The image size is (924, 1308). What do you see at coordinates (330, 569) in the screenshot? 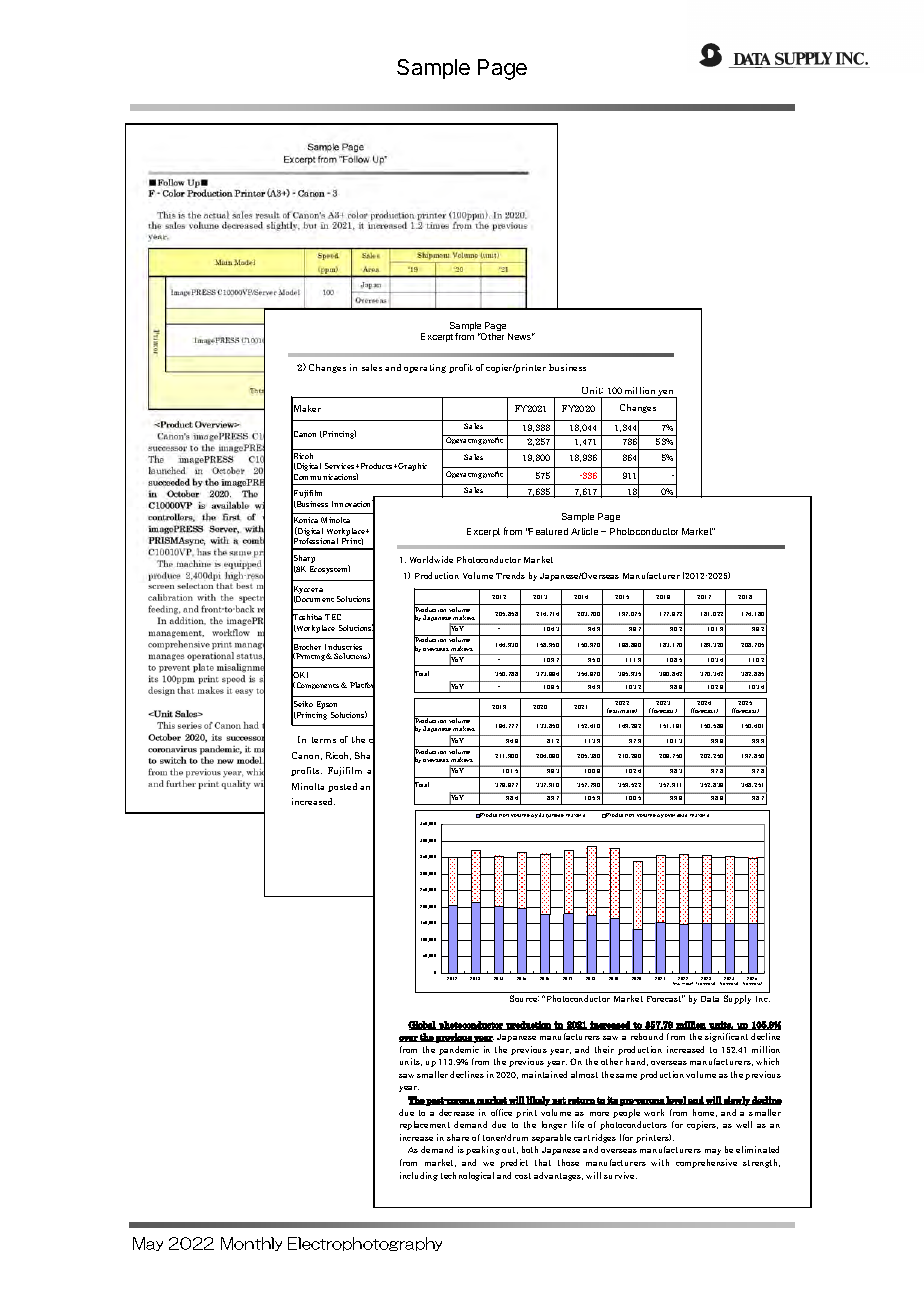
I see `Ecosystem` at bounding box center [330, 569].
